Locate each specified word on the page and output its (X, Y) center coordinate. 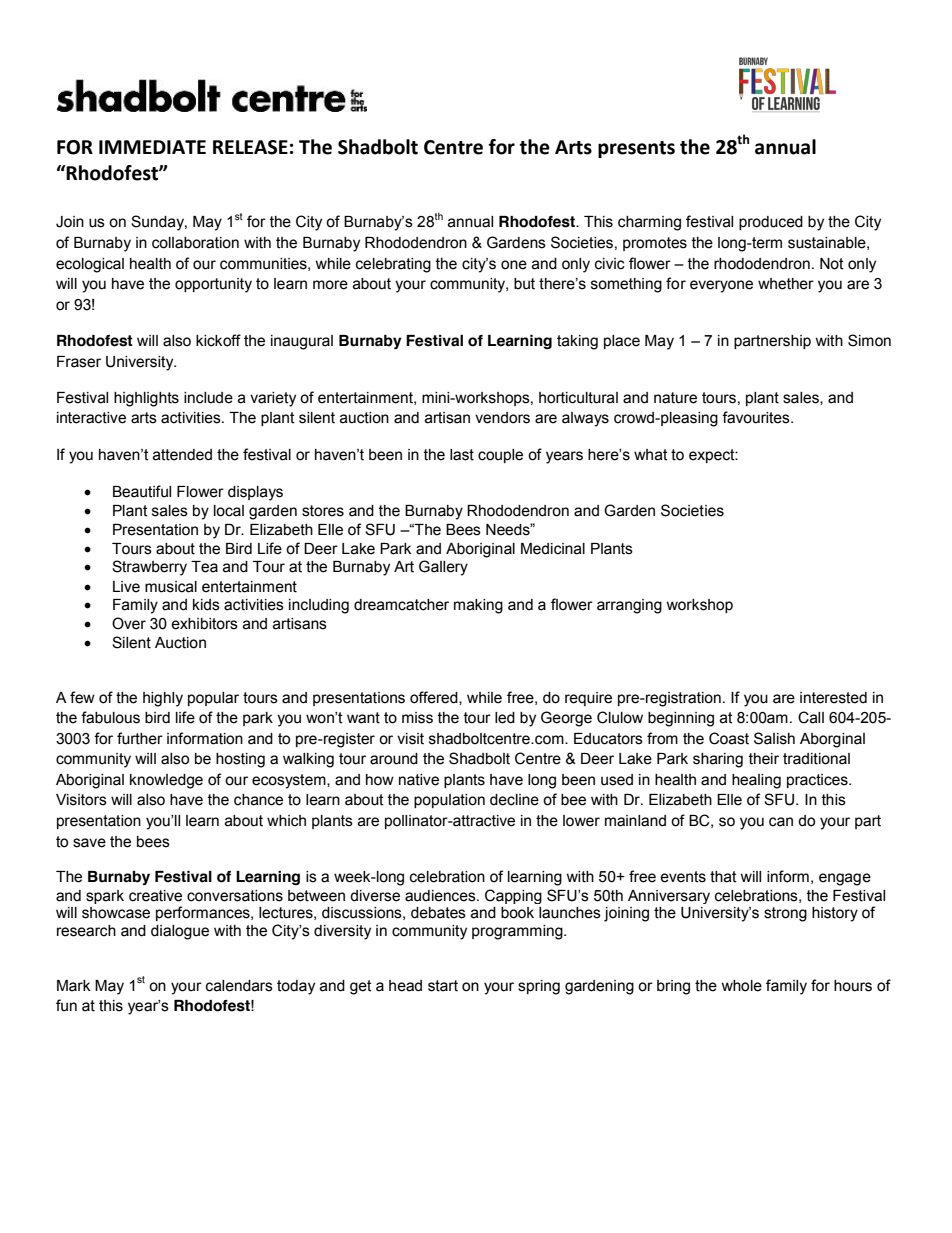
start (443, 986)
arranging (629, 606)
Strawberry (149, 568)
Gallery (443, 568)
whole (741, 986)
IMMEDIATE (152, 147)
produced (771, 223)
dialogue (180, 932)
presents (636, 149)
